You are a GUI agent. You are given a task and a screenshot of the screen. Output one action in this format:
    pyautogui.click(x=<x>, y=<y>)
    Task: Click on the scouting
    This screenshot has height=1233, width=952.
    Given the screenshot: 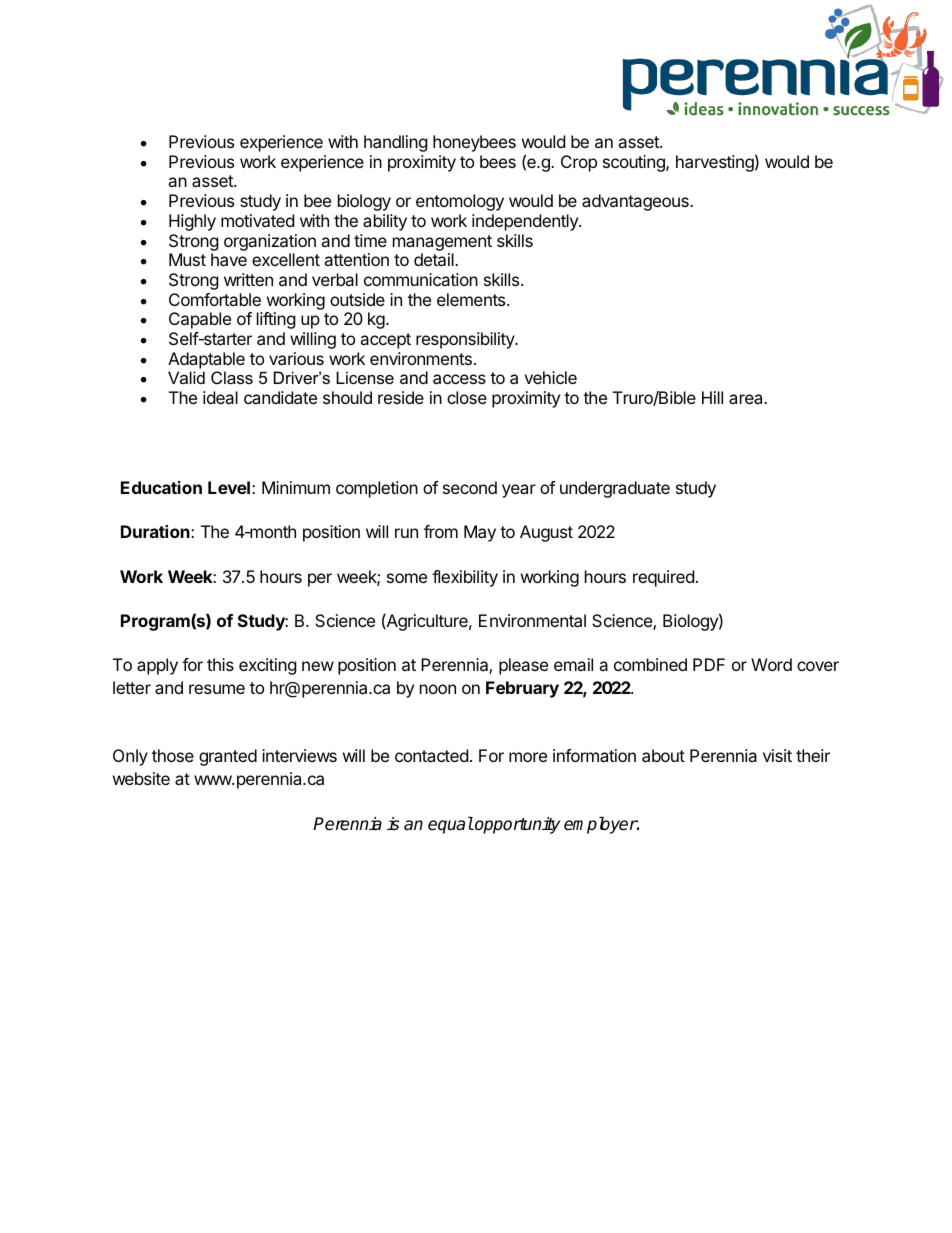 What is the action you would take?
    pyautogui.click(x=635, y=163)
